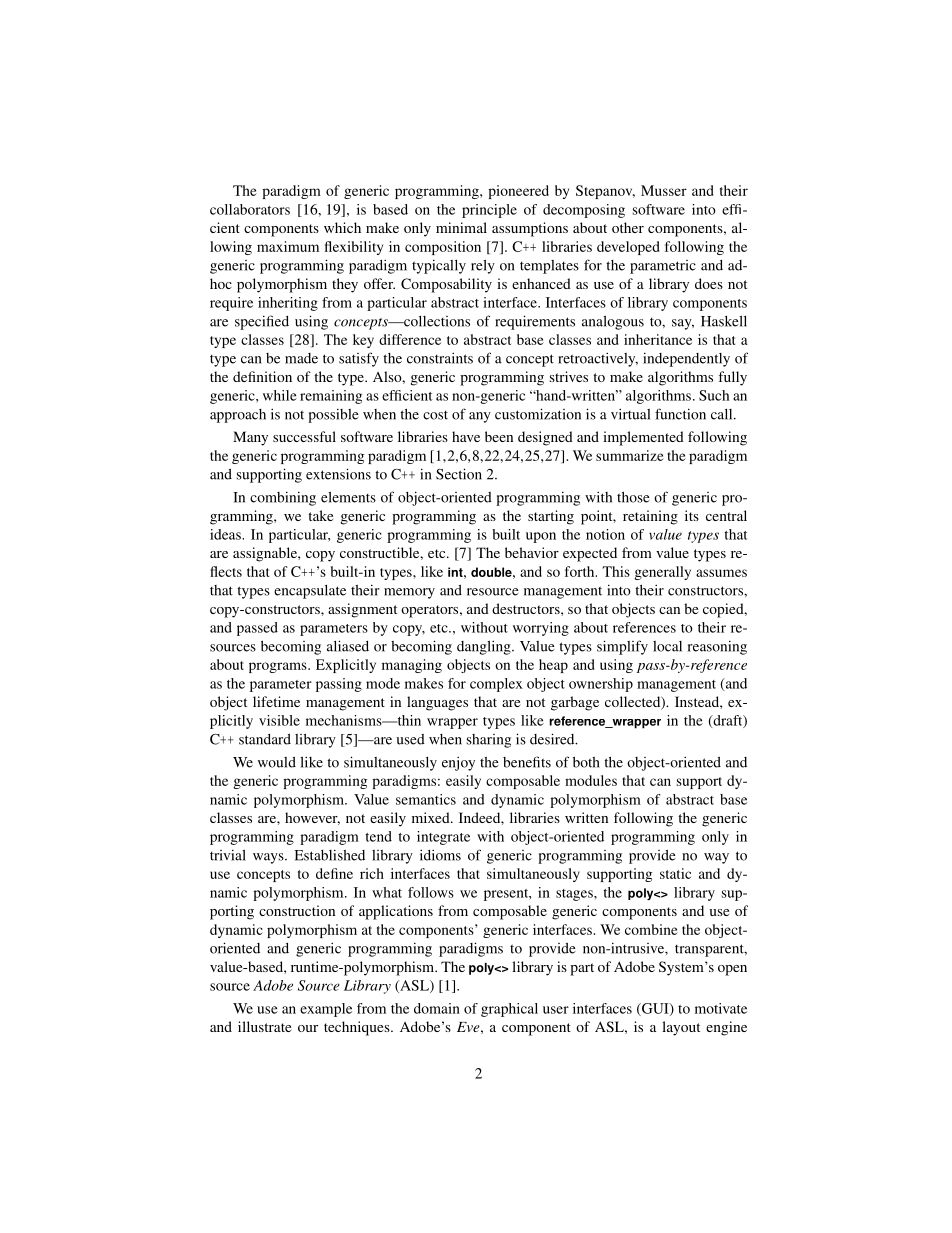 This document has width=952, height=1233. Describe the element at coordinates (485, 647) in the document. I see `dangling` at that location.
